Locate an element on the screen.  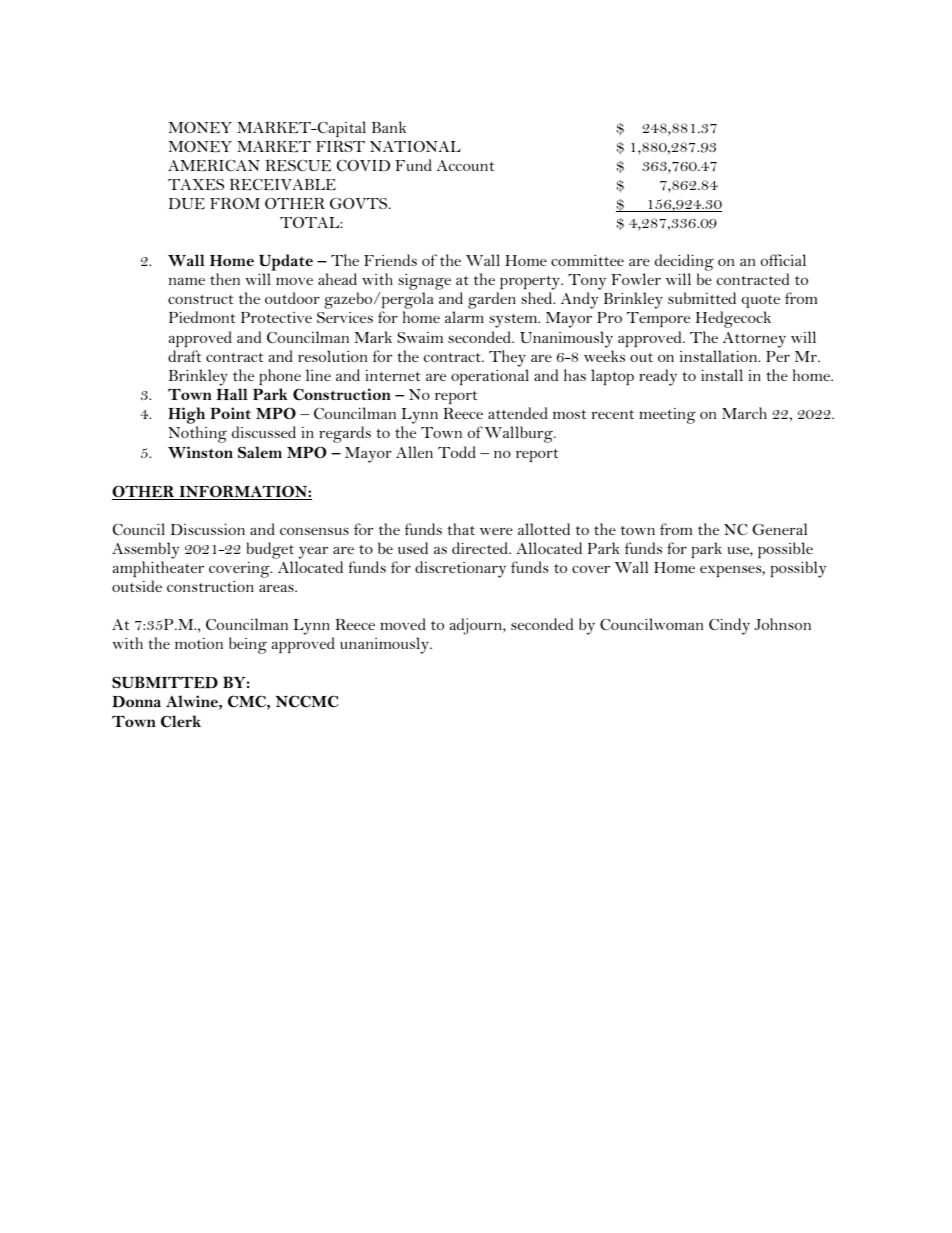
AMERICAN is located at coordinates (214, 165).
